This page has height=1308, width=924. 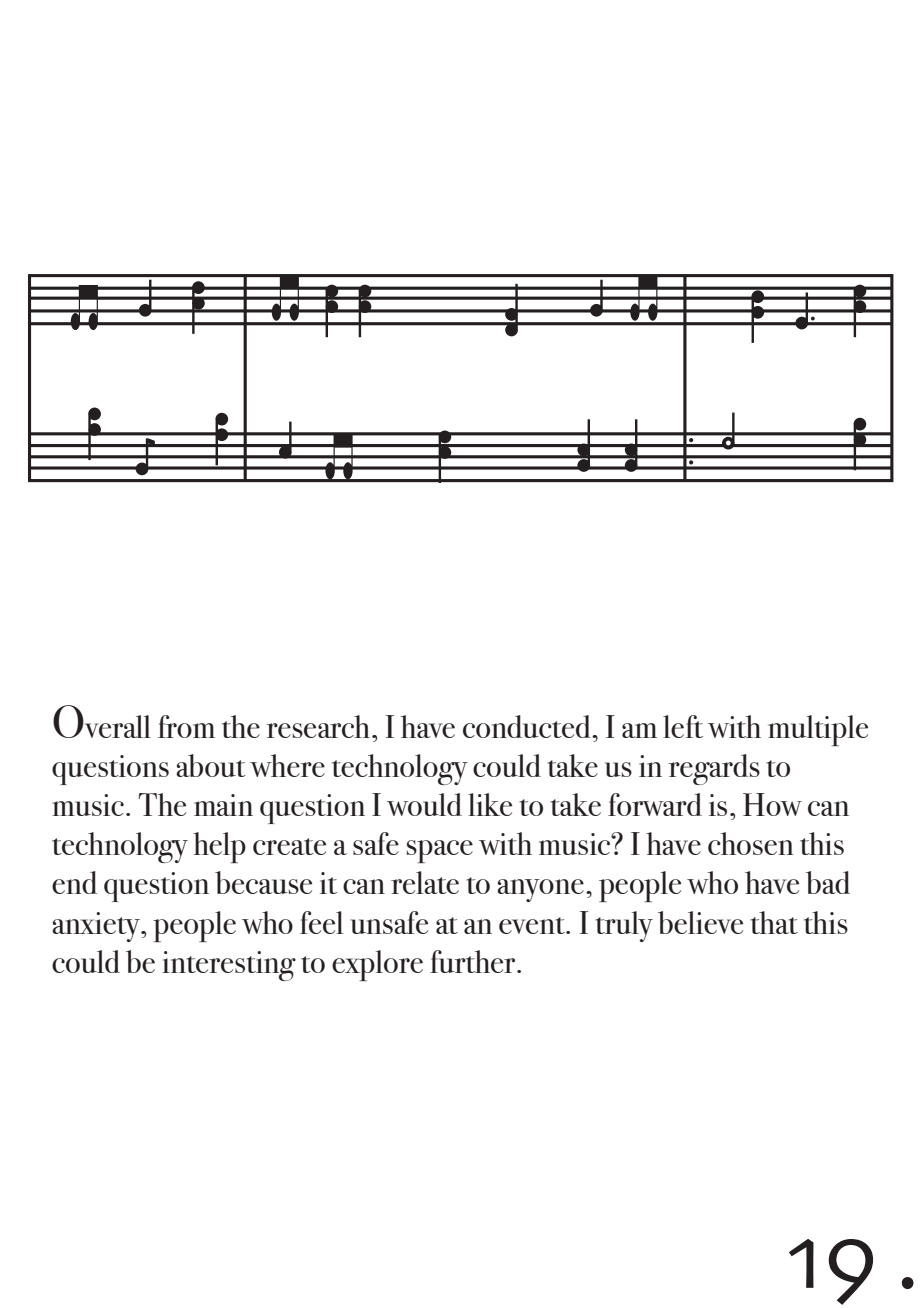 What do you see at coordinates (229, 966) in the page?
I see `interesting` at bounding box center [229, 966].
